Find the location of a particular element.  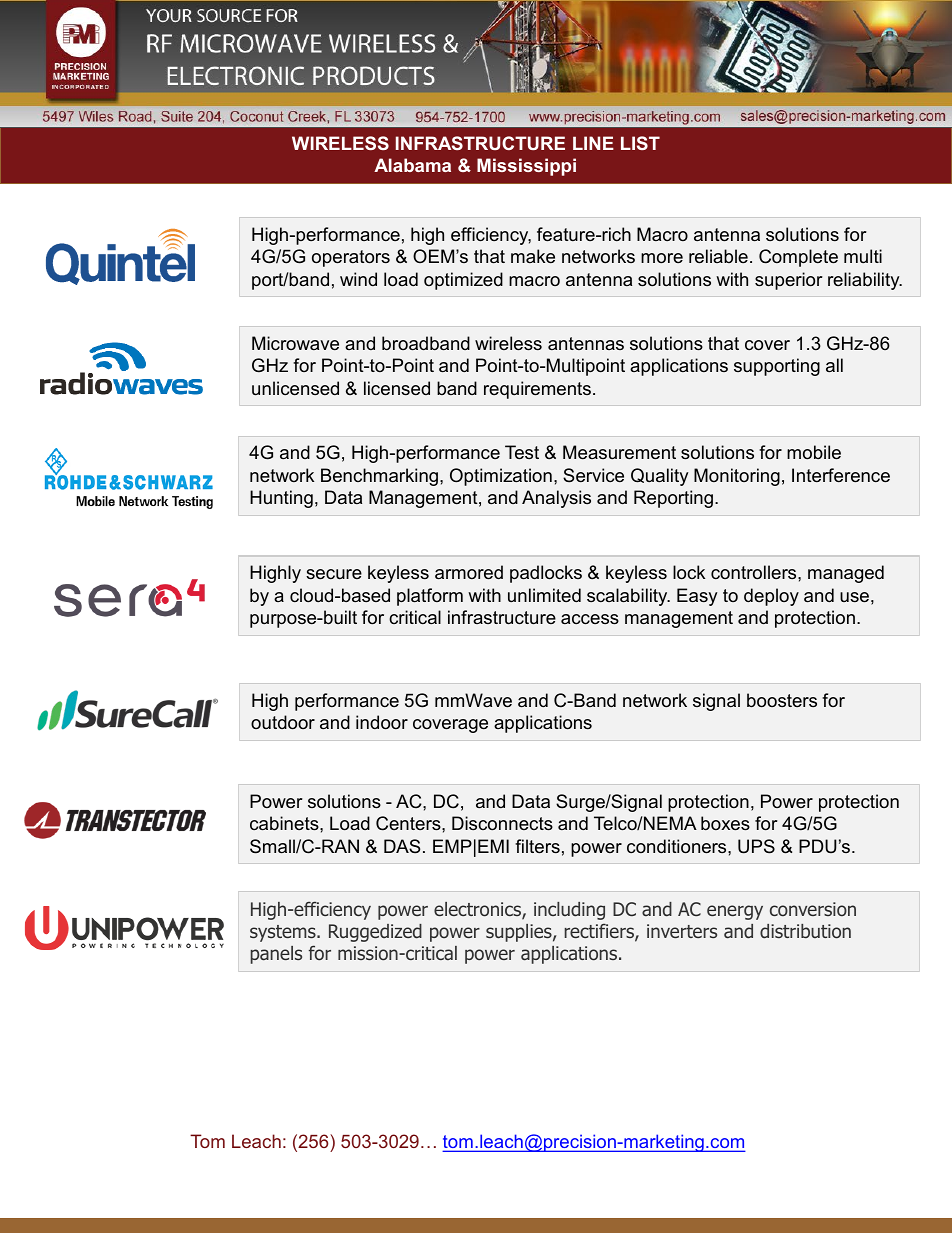

indoor is located at coordinates (382, 722).
